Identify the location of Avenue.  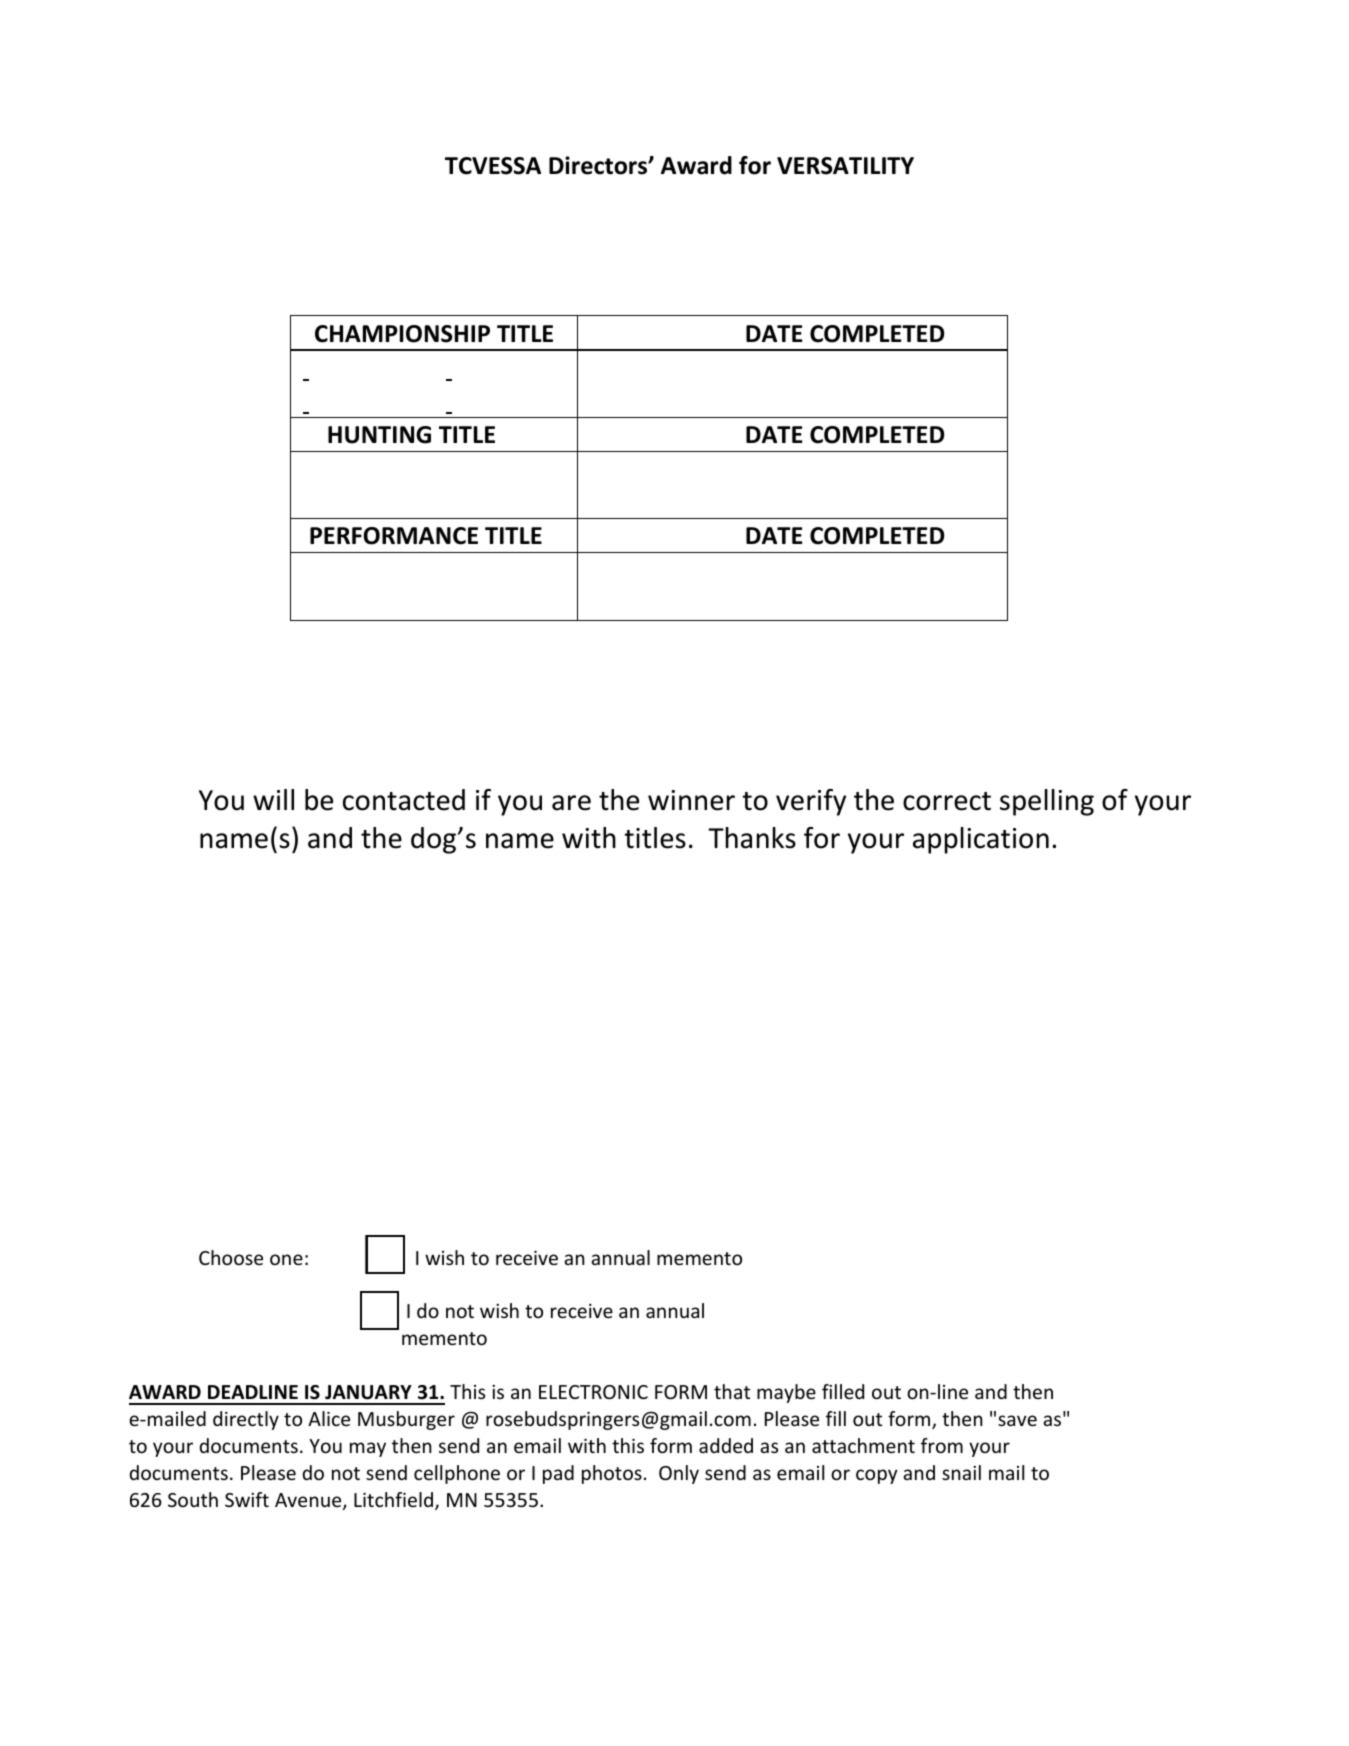
(309, 1501).
